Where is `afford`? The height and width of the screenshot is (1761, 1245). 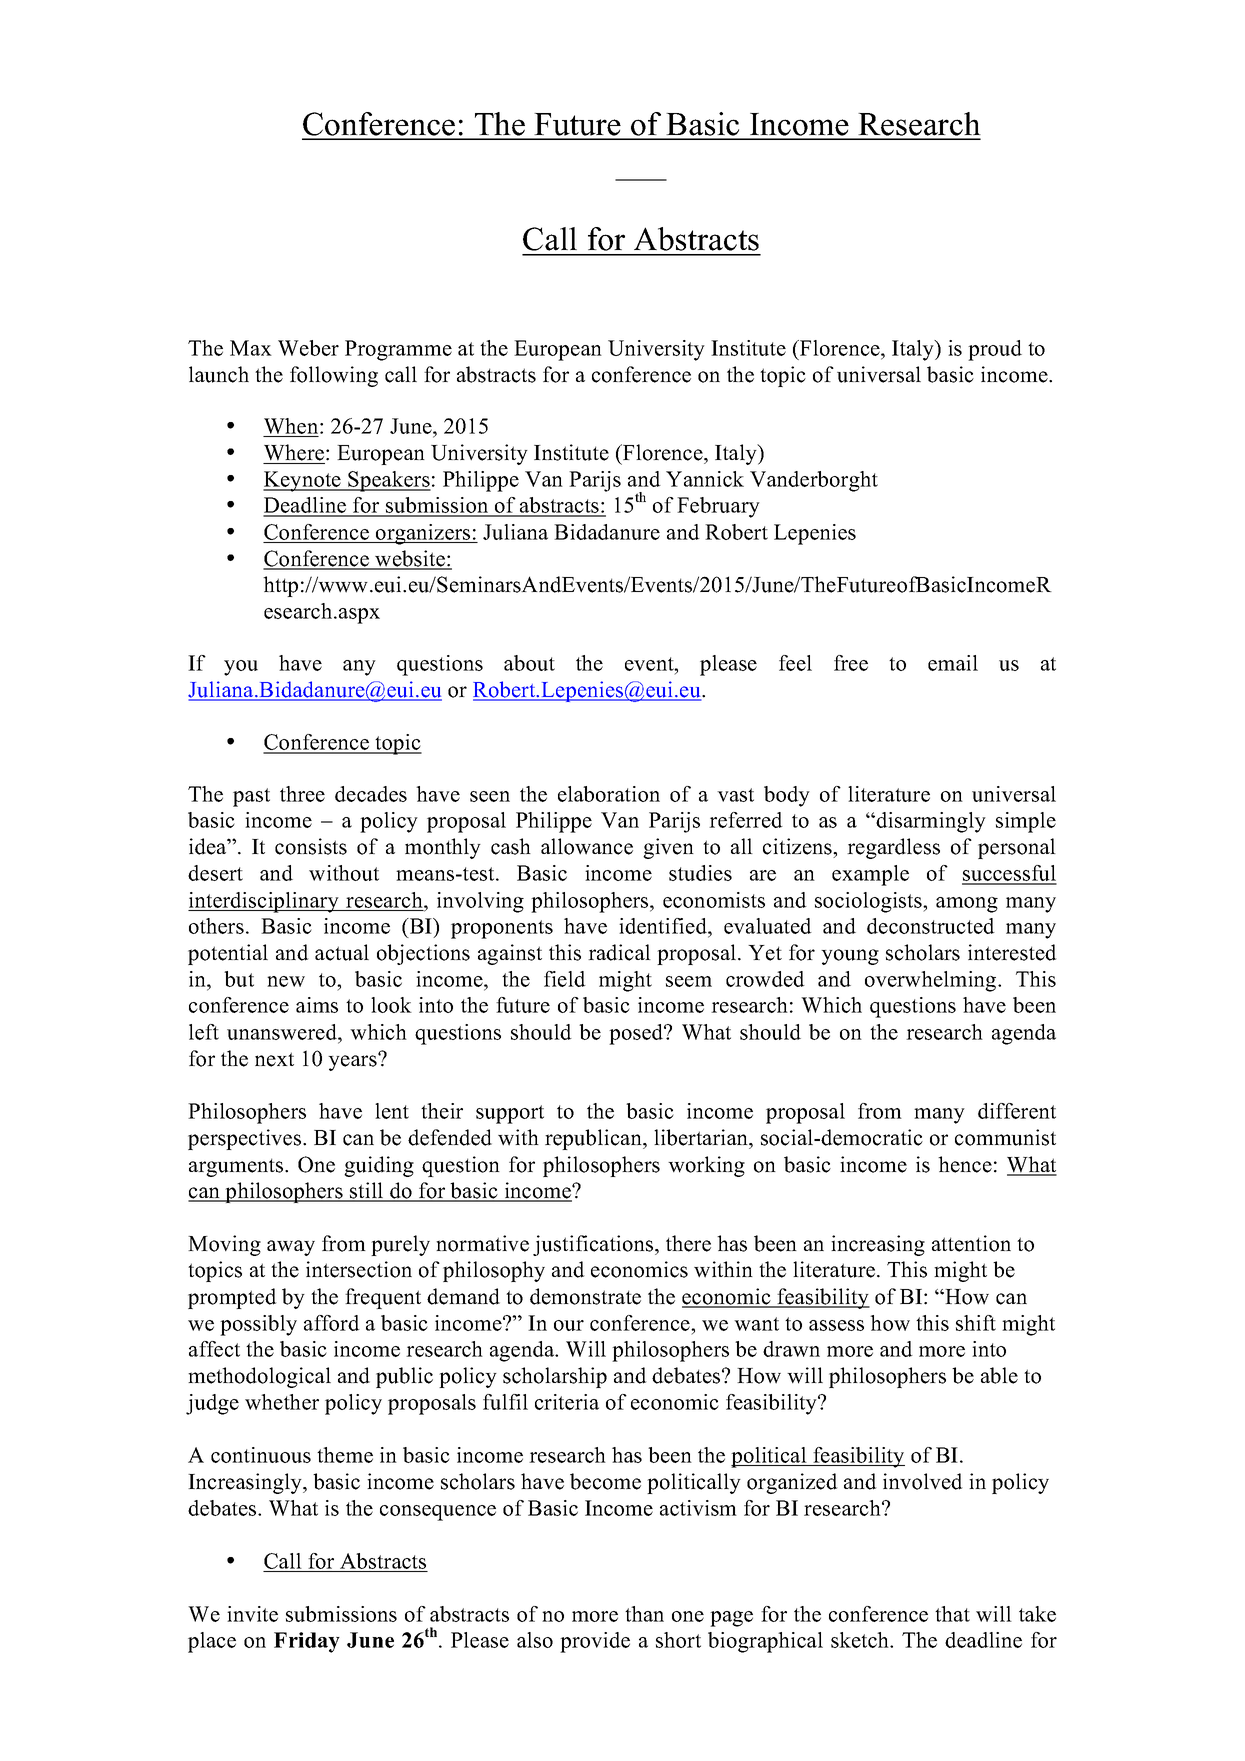 afford is located at coordinates (332, 1323).
